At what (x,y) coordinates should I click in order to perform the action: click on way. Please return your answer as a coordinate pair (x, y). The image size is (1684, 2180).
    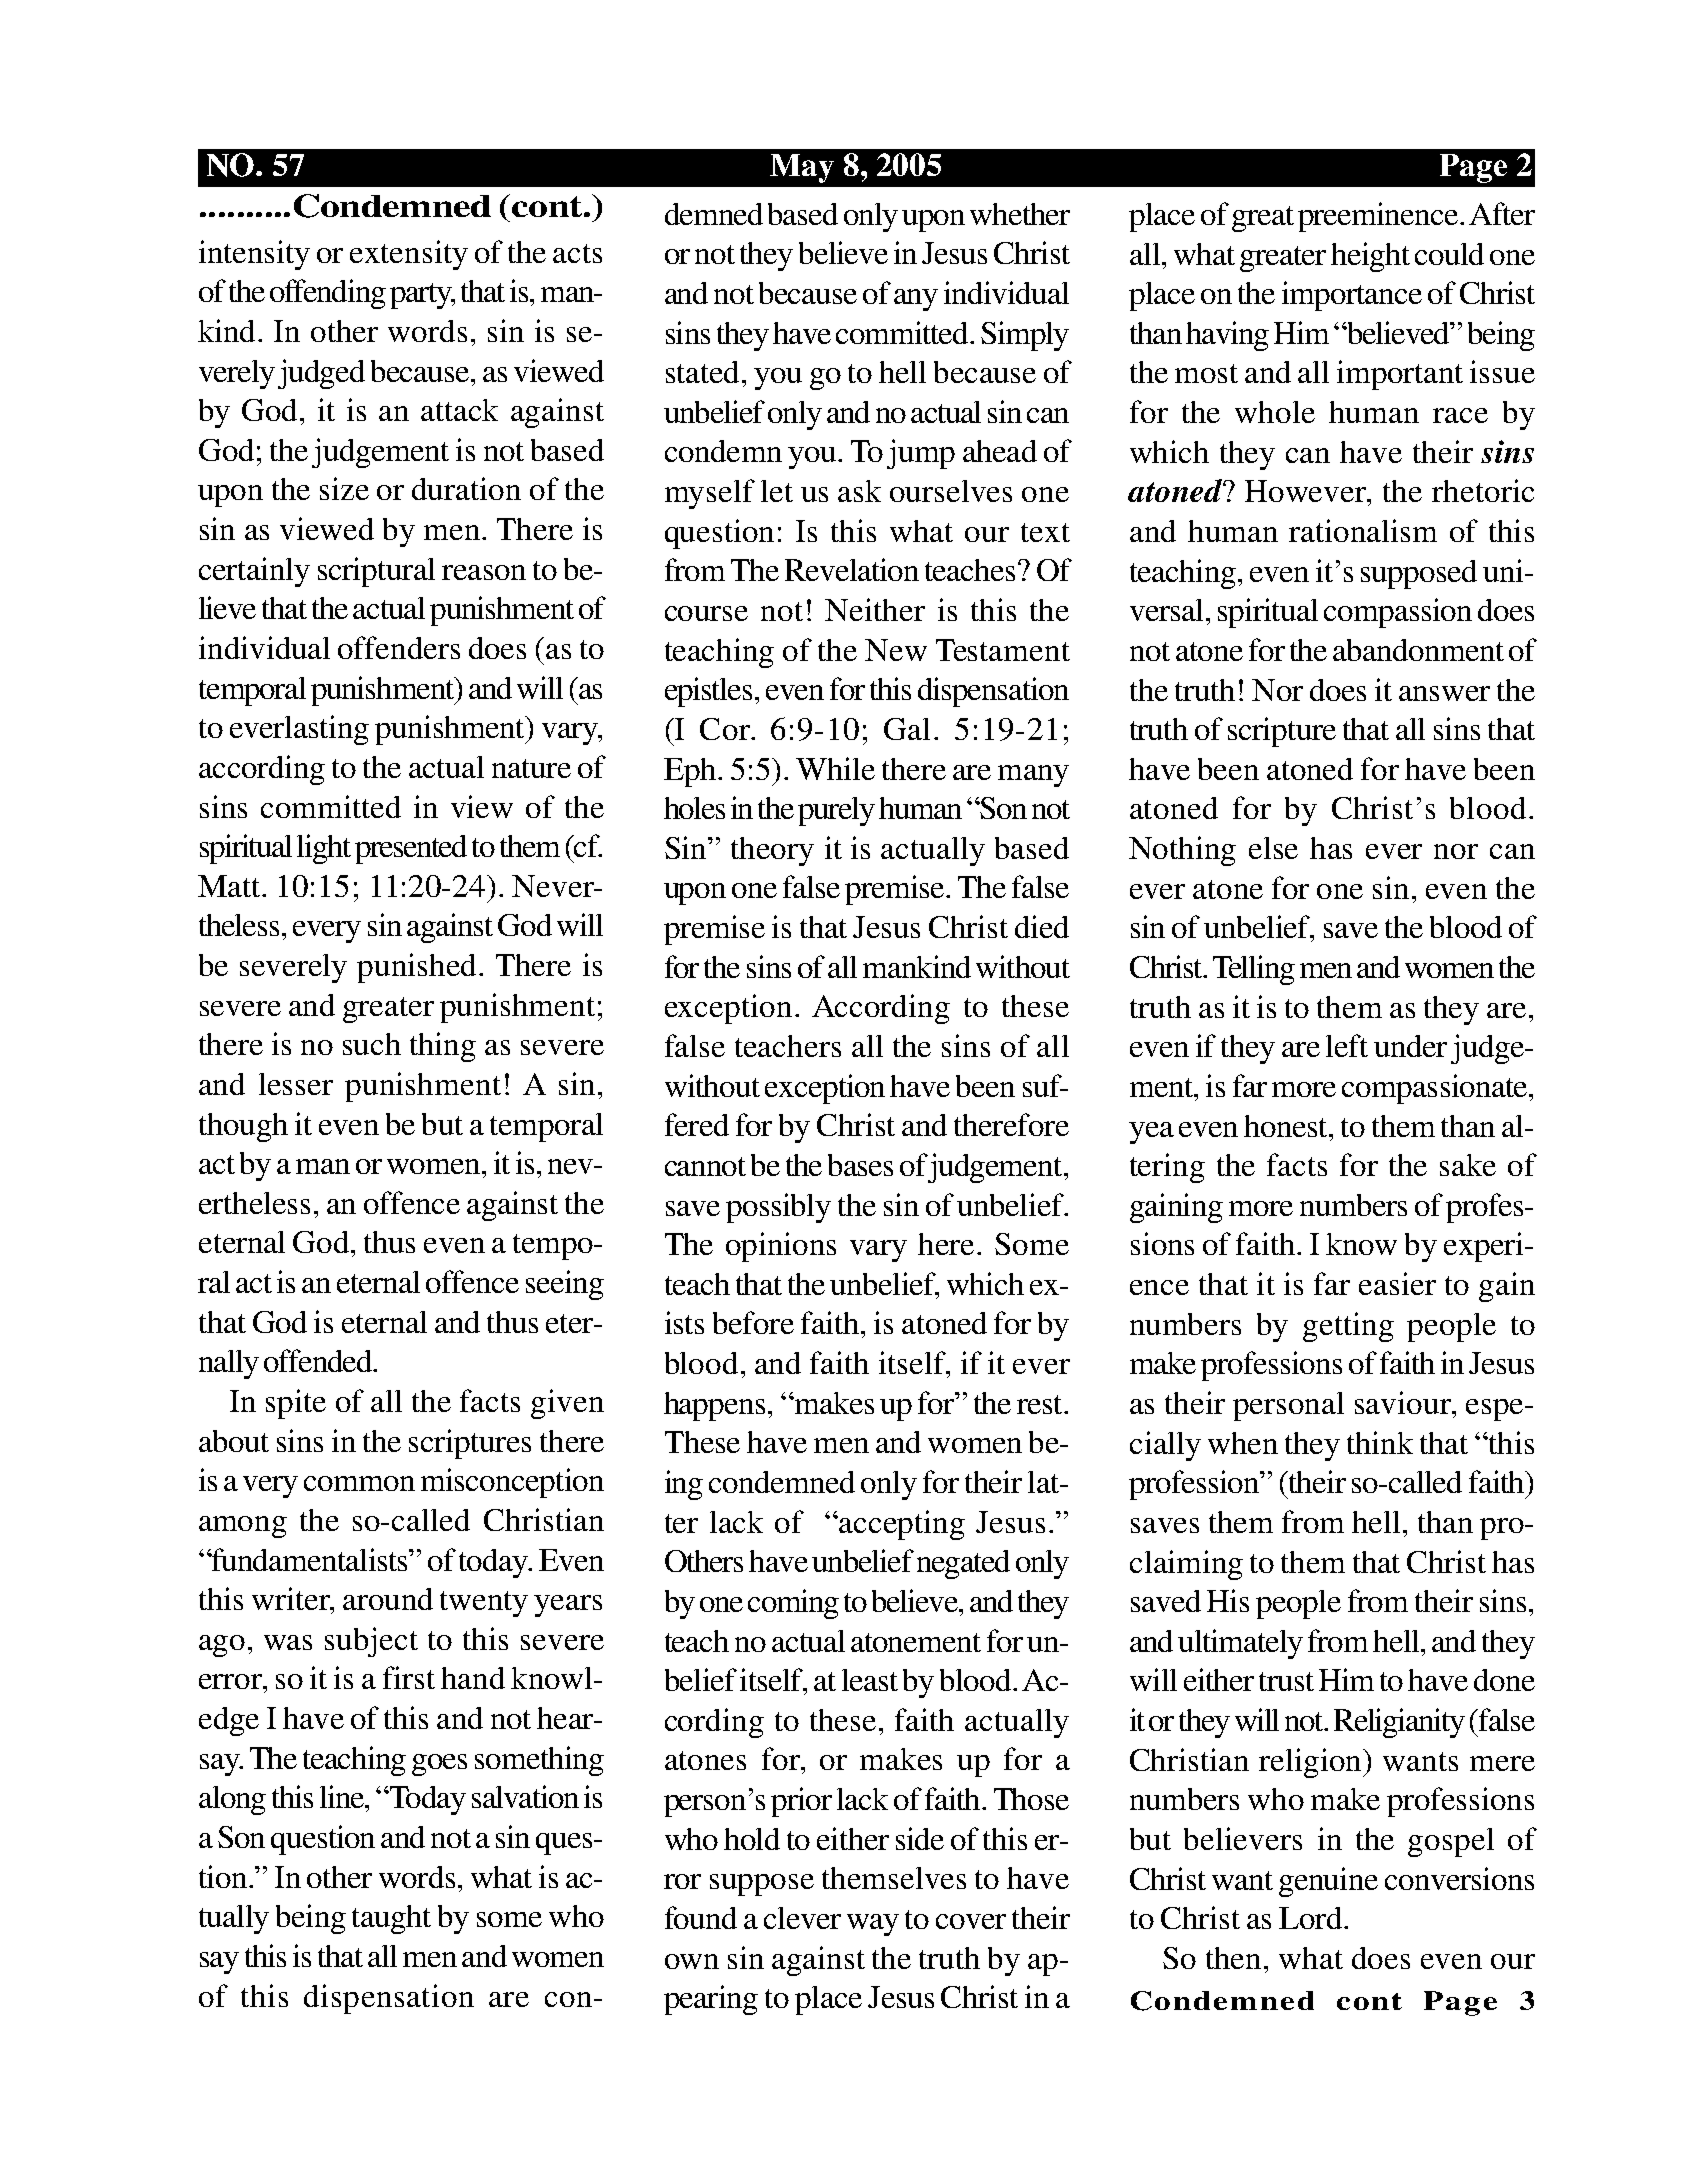
    Looking at the image, I should click on (873, 1925).
